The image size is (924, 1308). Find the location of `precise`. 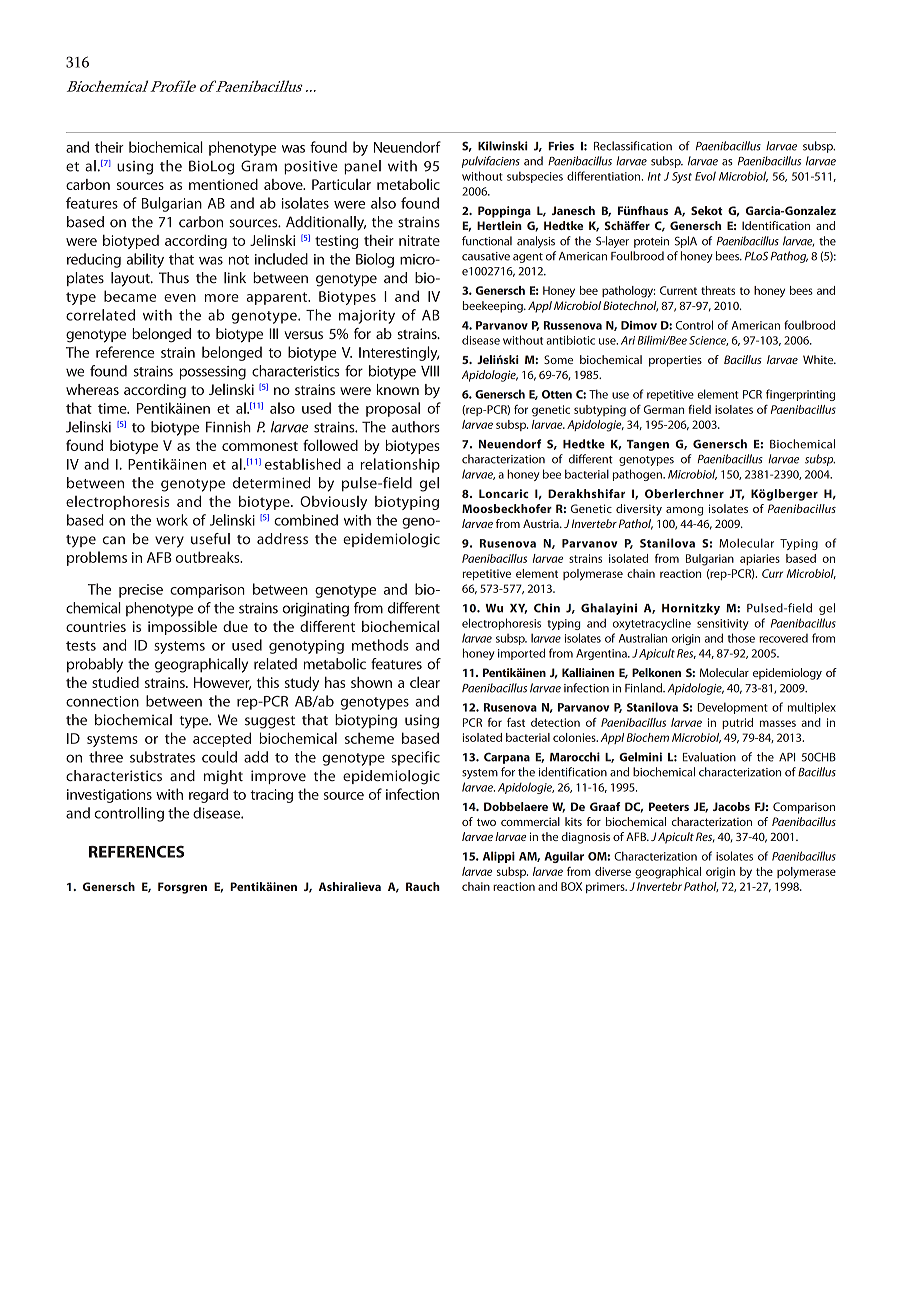

precise is located at coordinates (141, 591).
